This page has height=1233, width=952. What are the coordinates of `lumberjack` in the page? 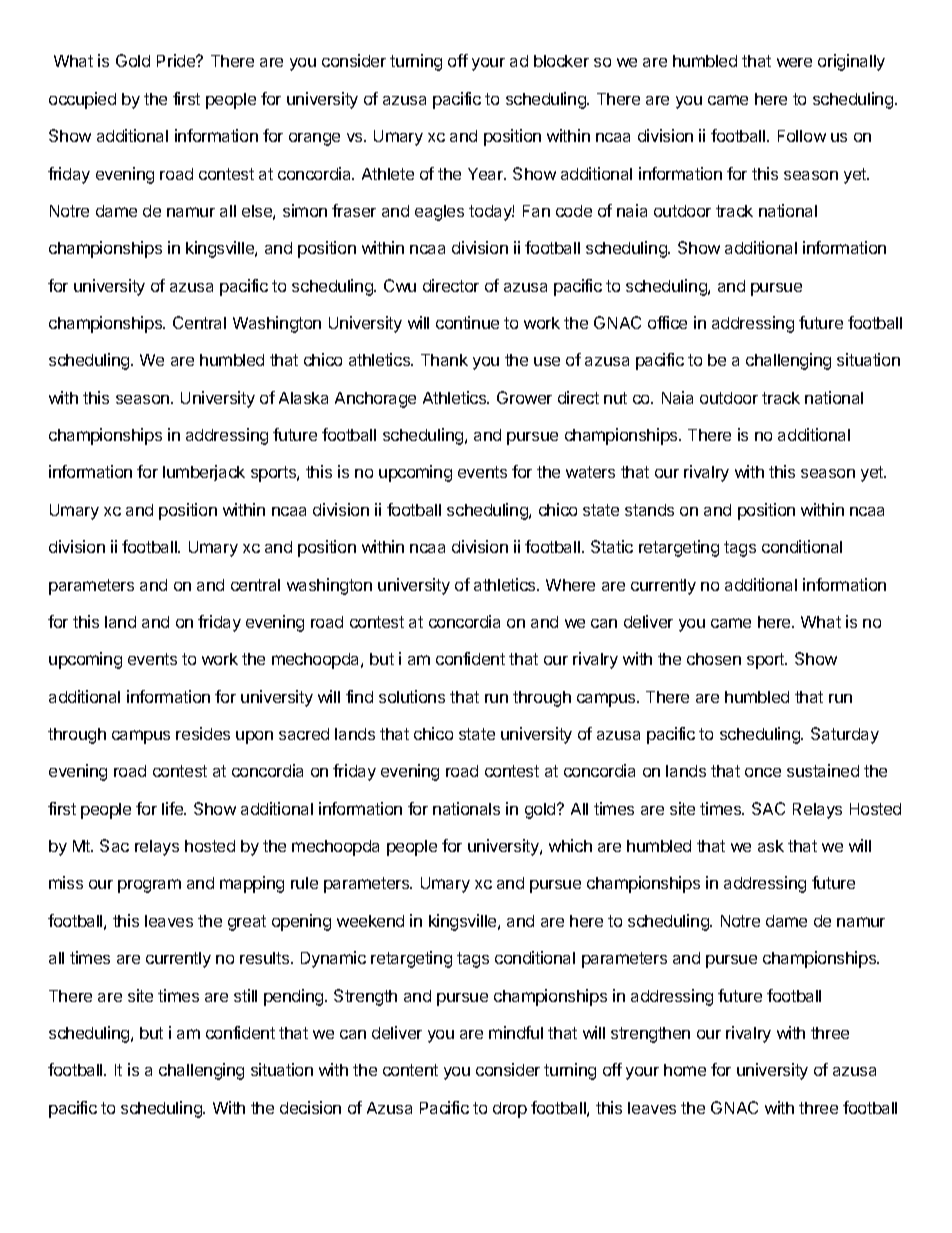 It's located at (204, 473).
